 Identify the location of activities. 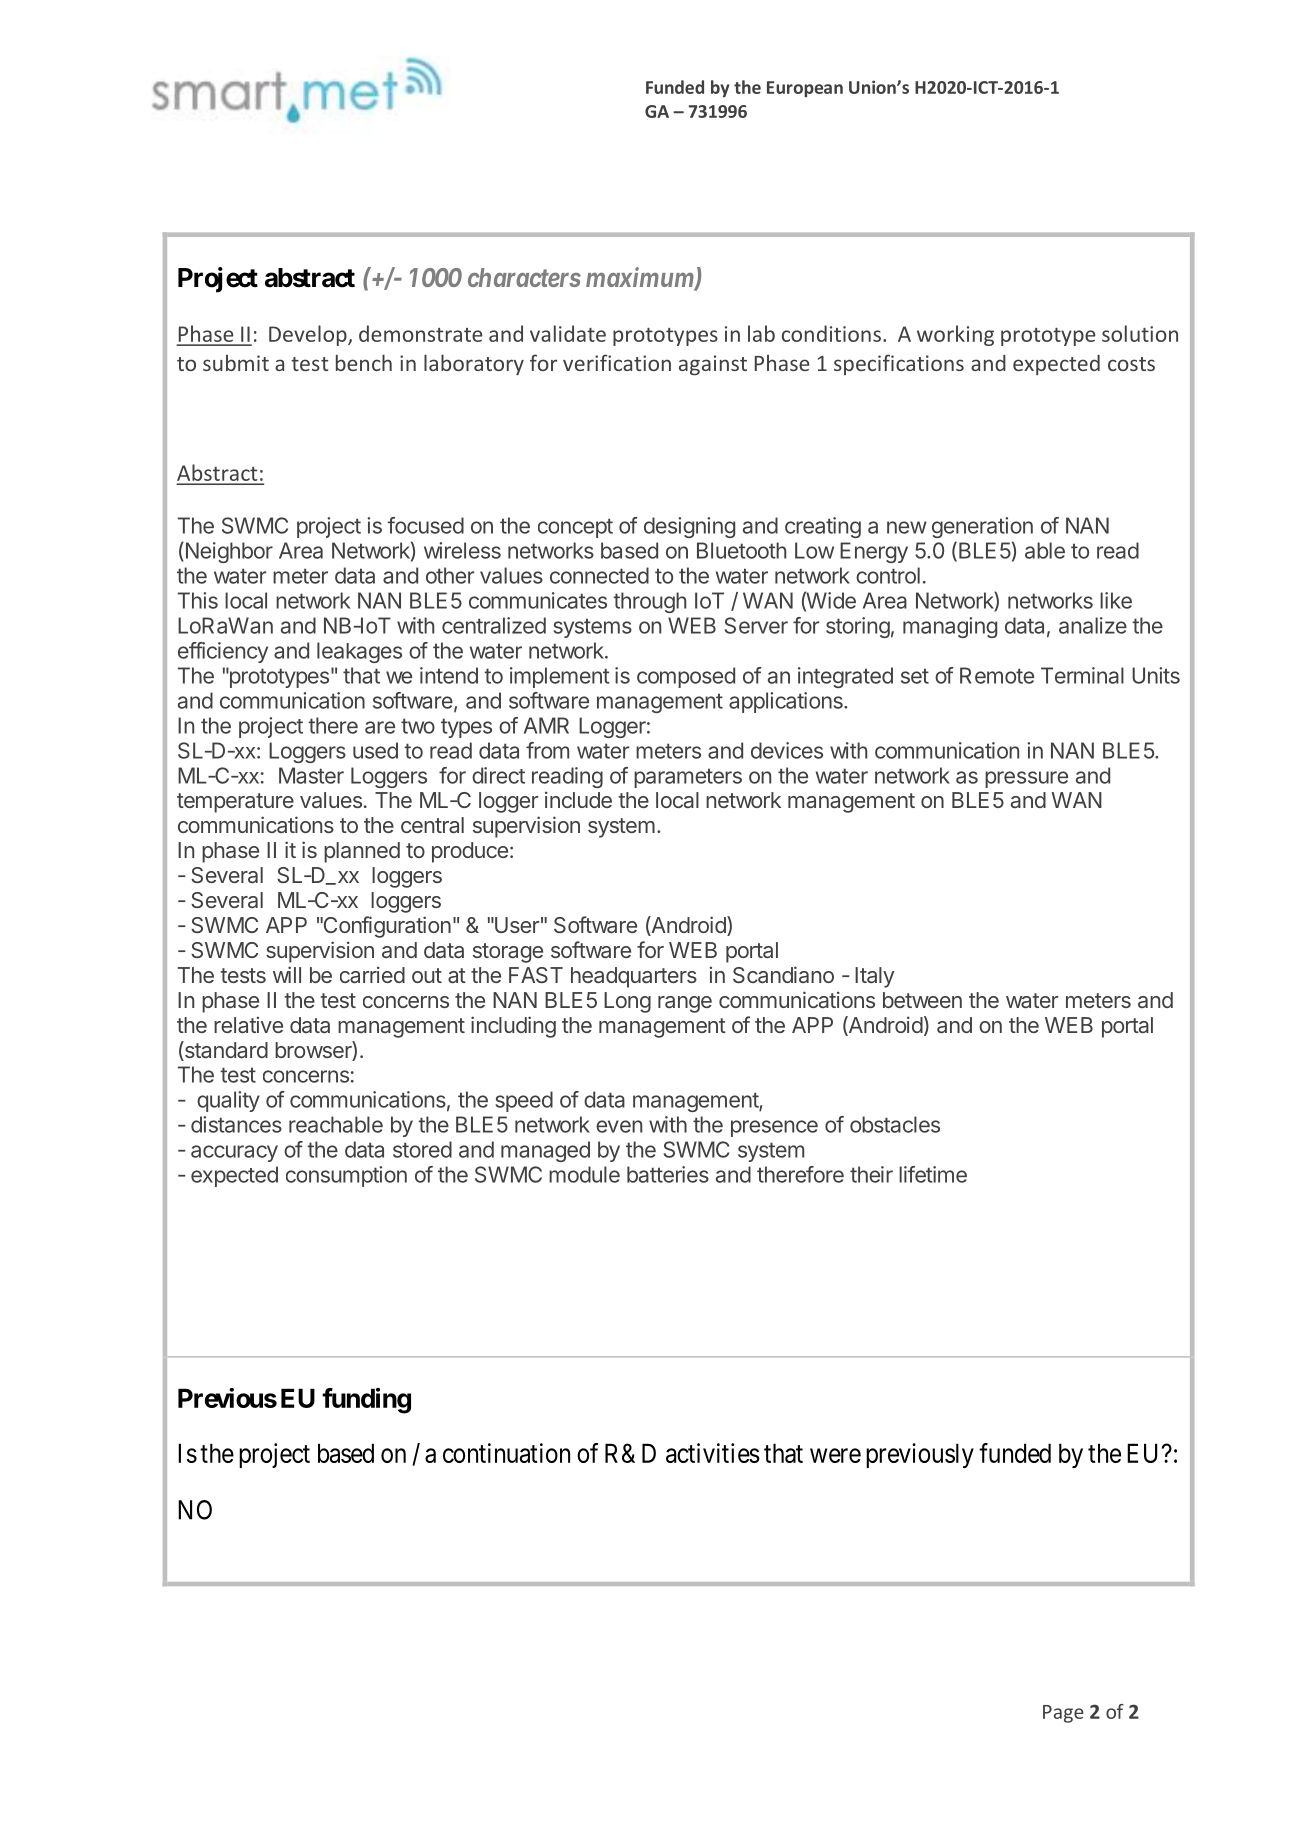
(713, 1453).
